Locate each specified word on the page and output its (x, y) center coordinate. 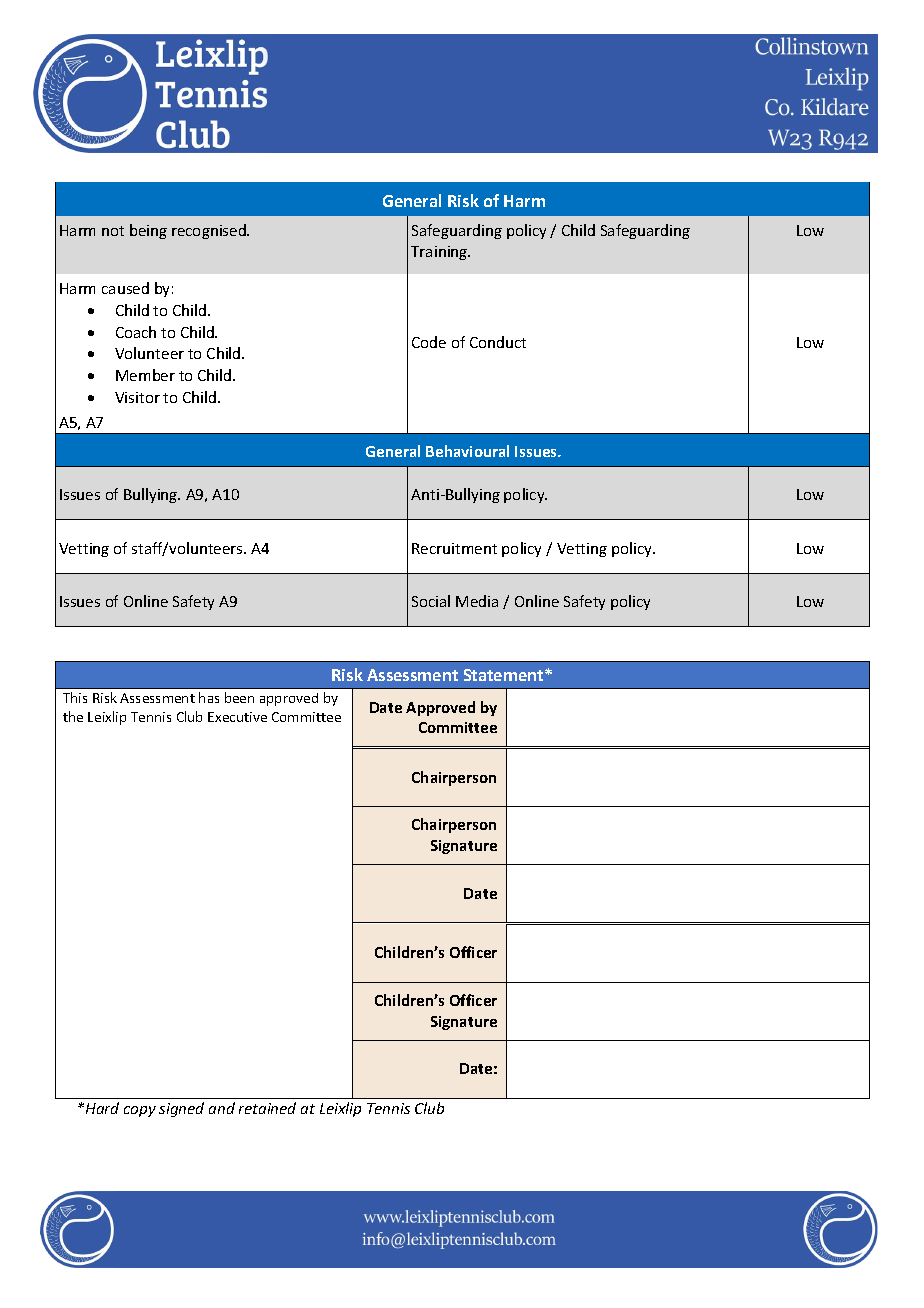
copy (140, 1111)
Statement (505, 675)
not (113, 231)
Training (440, 253)
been (239, 697)
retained (267, 1108)
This (75, 697)
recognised (210, 231)
